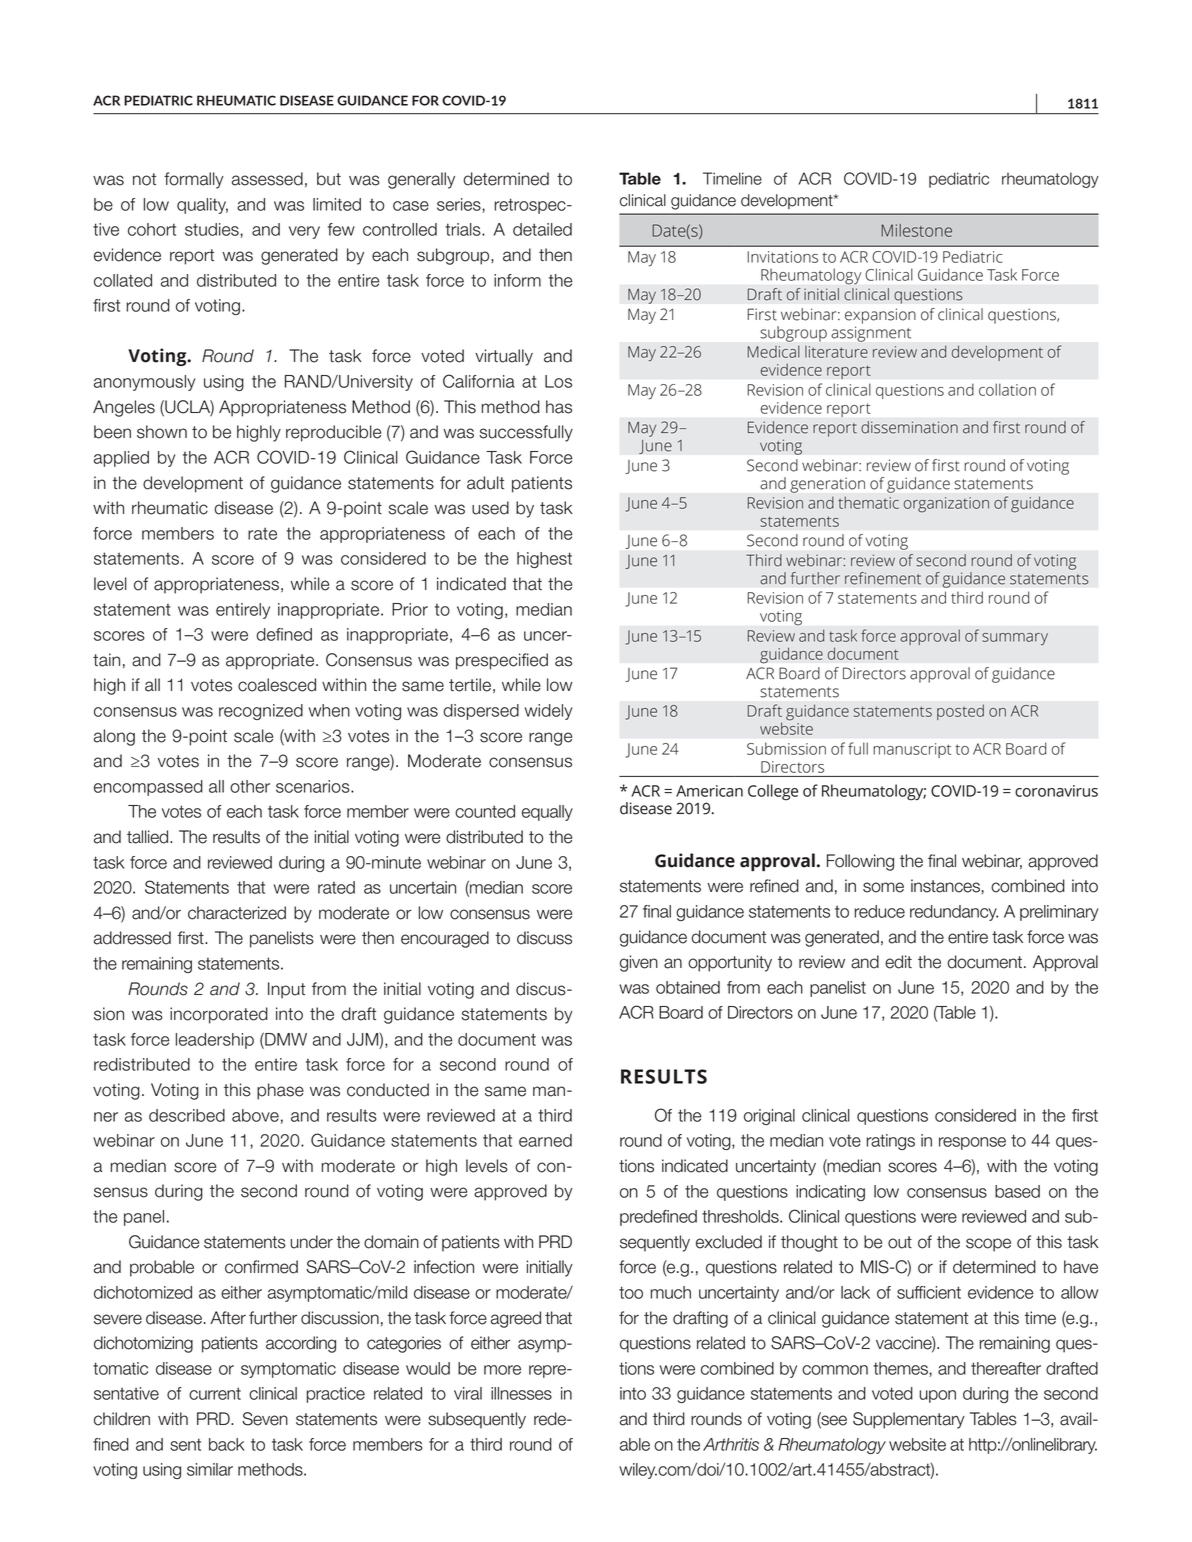 The width and height of the document is (1192, 1542). What do you see at coordinates (945, 886) in the document?
I see `instances` at bounding box center [945, 886].
